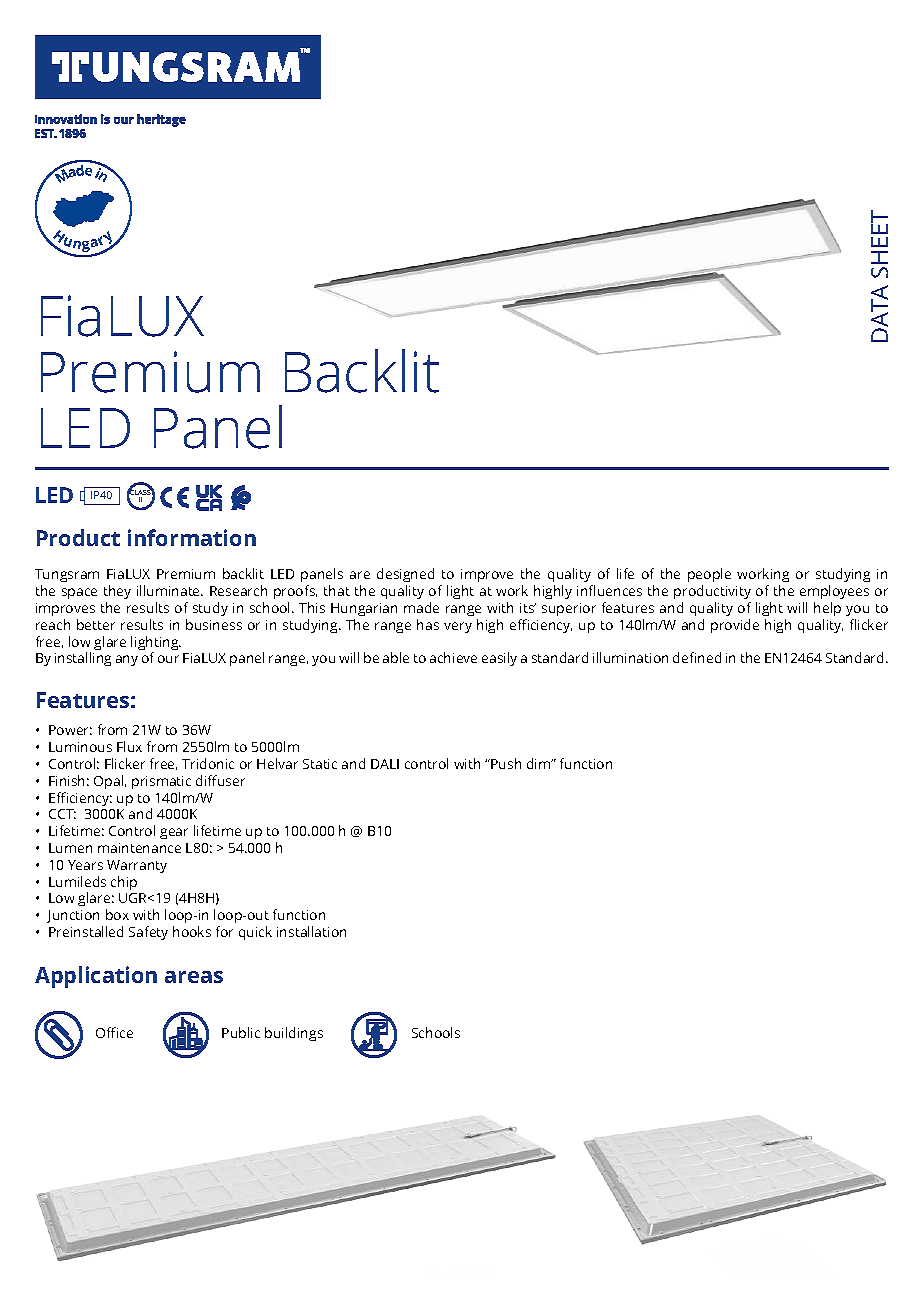 This screenshot has height=1308, width=924. I want to click on information, so click(192, 537).
